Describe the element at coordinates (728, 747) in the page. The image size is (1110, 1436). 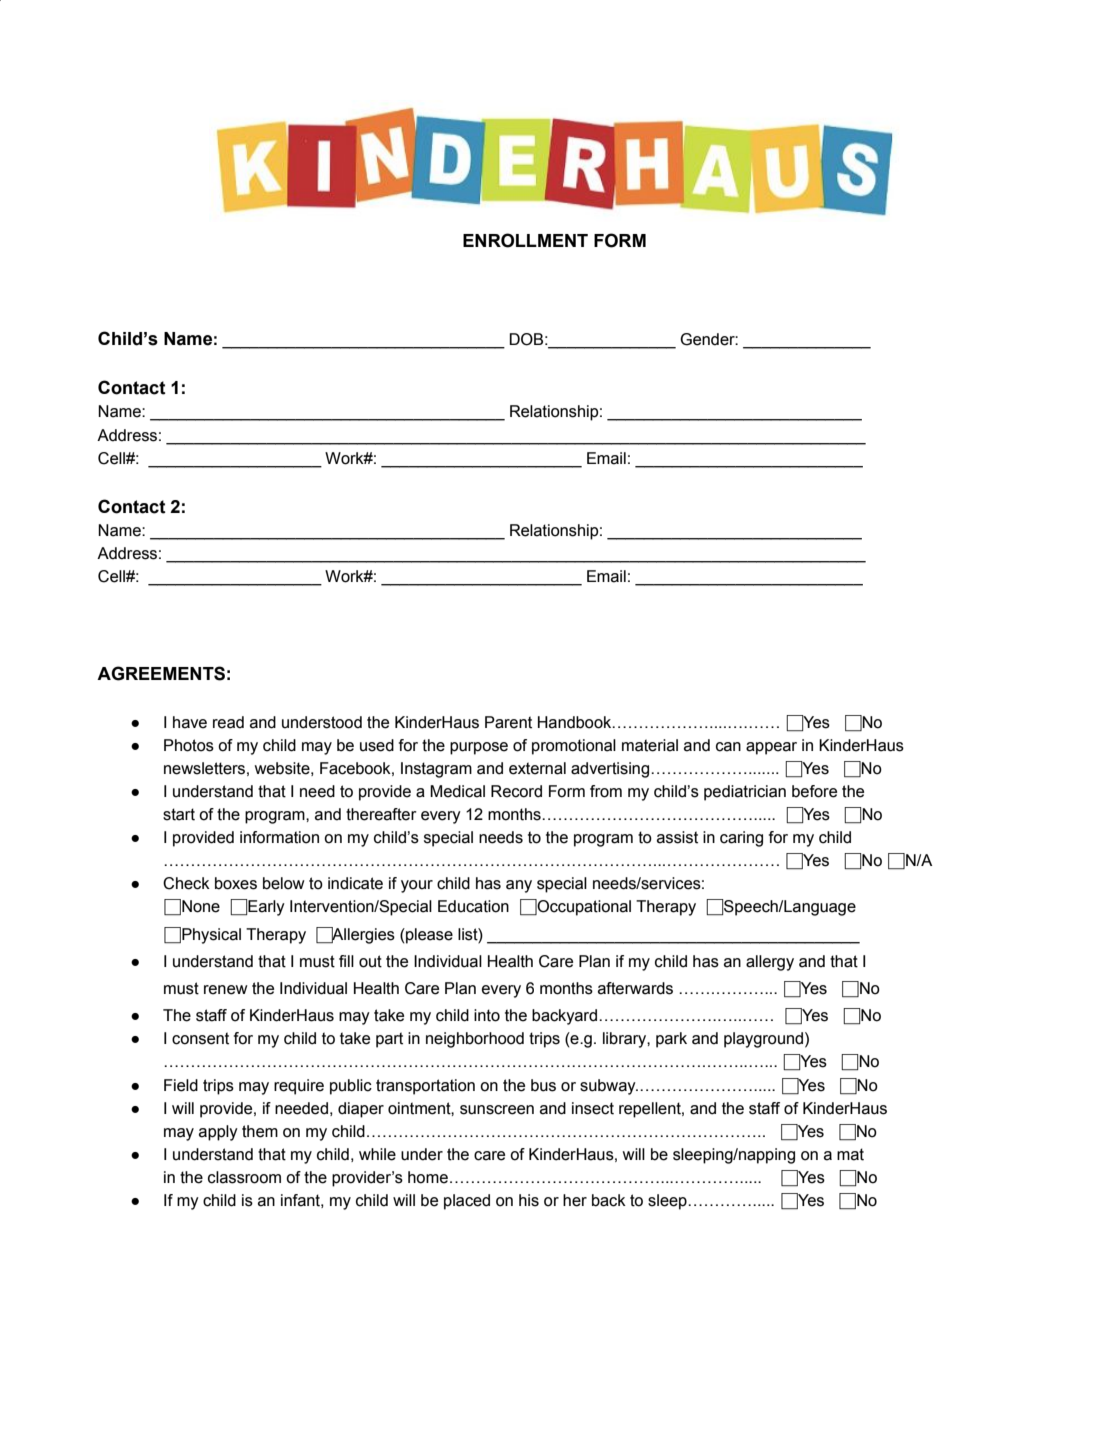
I see `can` at that location.
